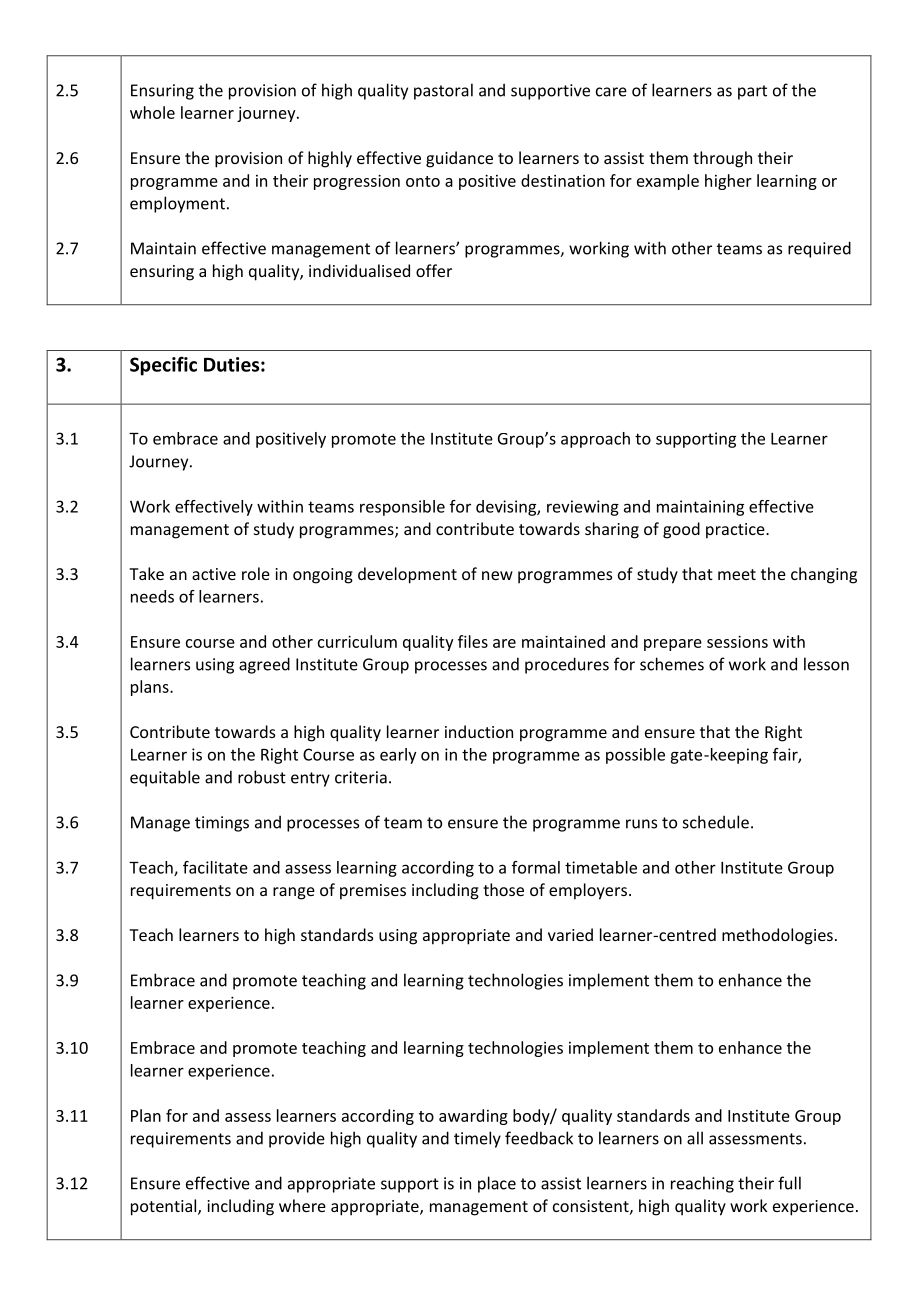 Image resolution: width=924 pixels, height=1303 pixels. I want to click on agreed, so click(264, 665).
